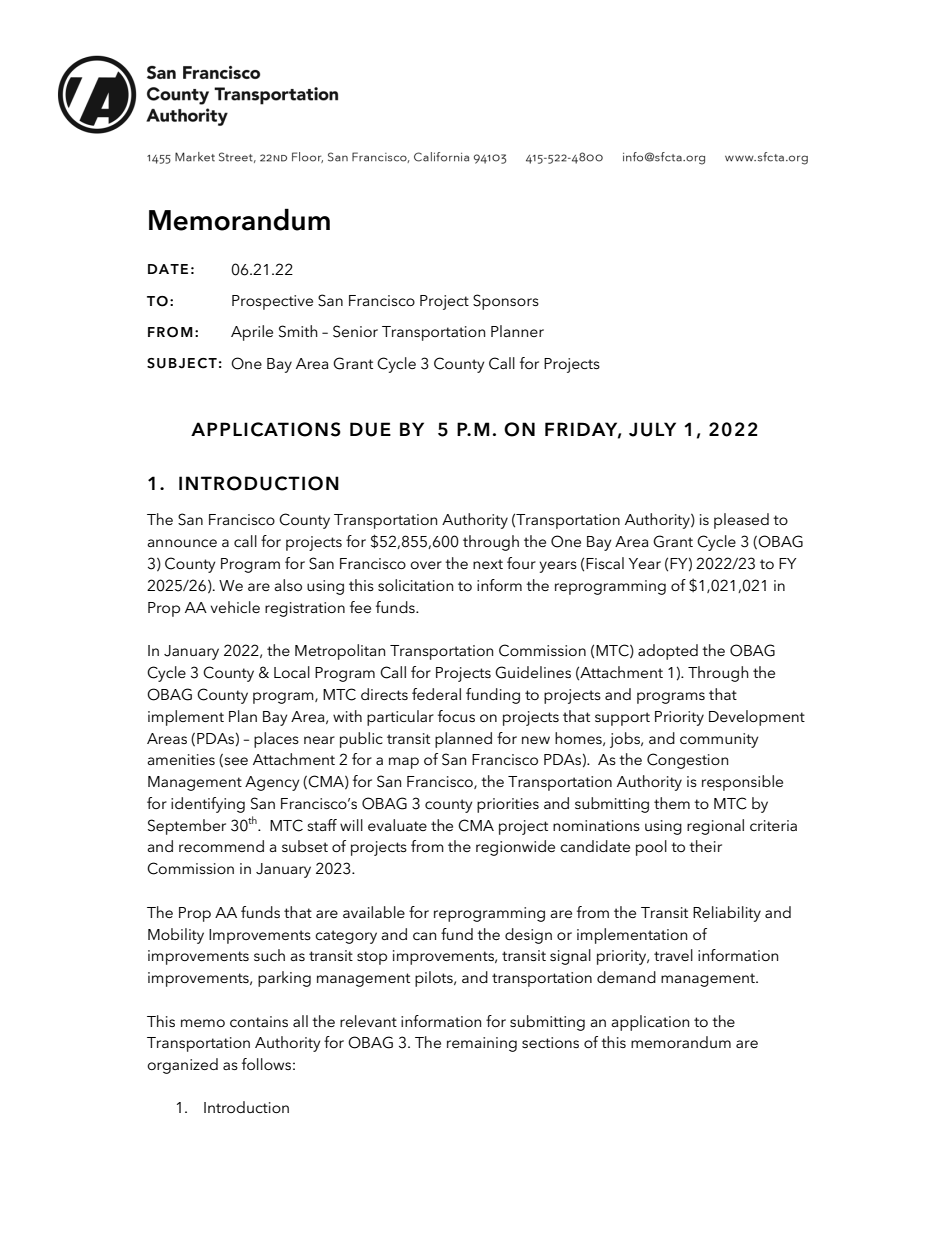 The image size is (952, 1233). I want to click on pleased, so click(741, 521).
